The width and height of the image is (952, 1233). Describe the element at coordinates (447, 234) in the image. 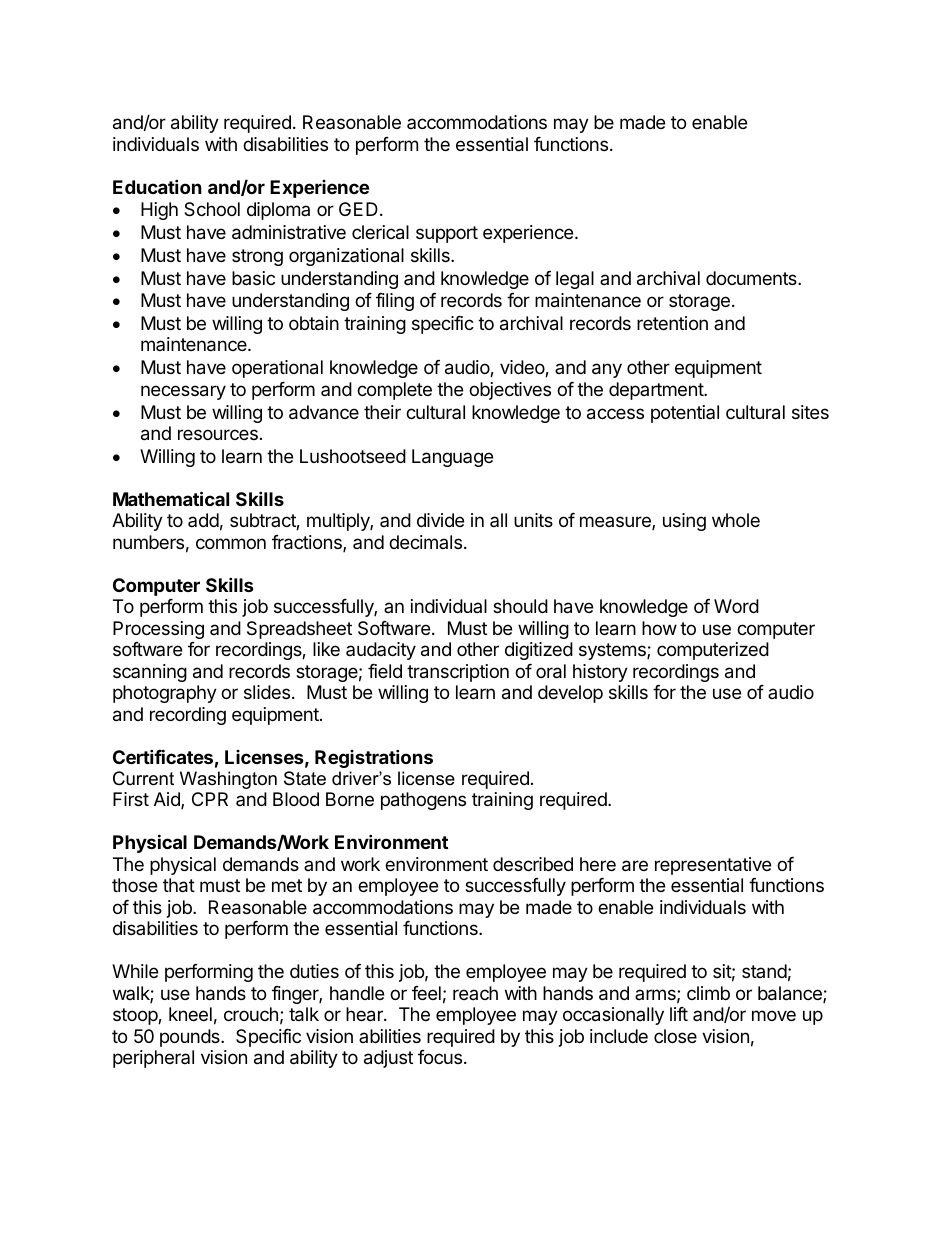

I see `support` at that location.
